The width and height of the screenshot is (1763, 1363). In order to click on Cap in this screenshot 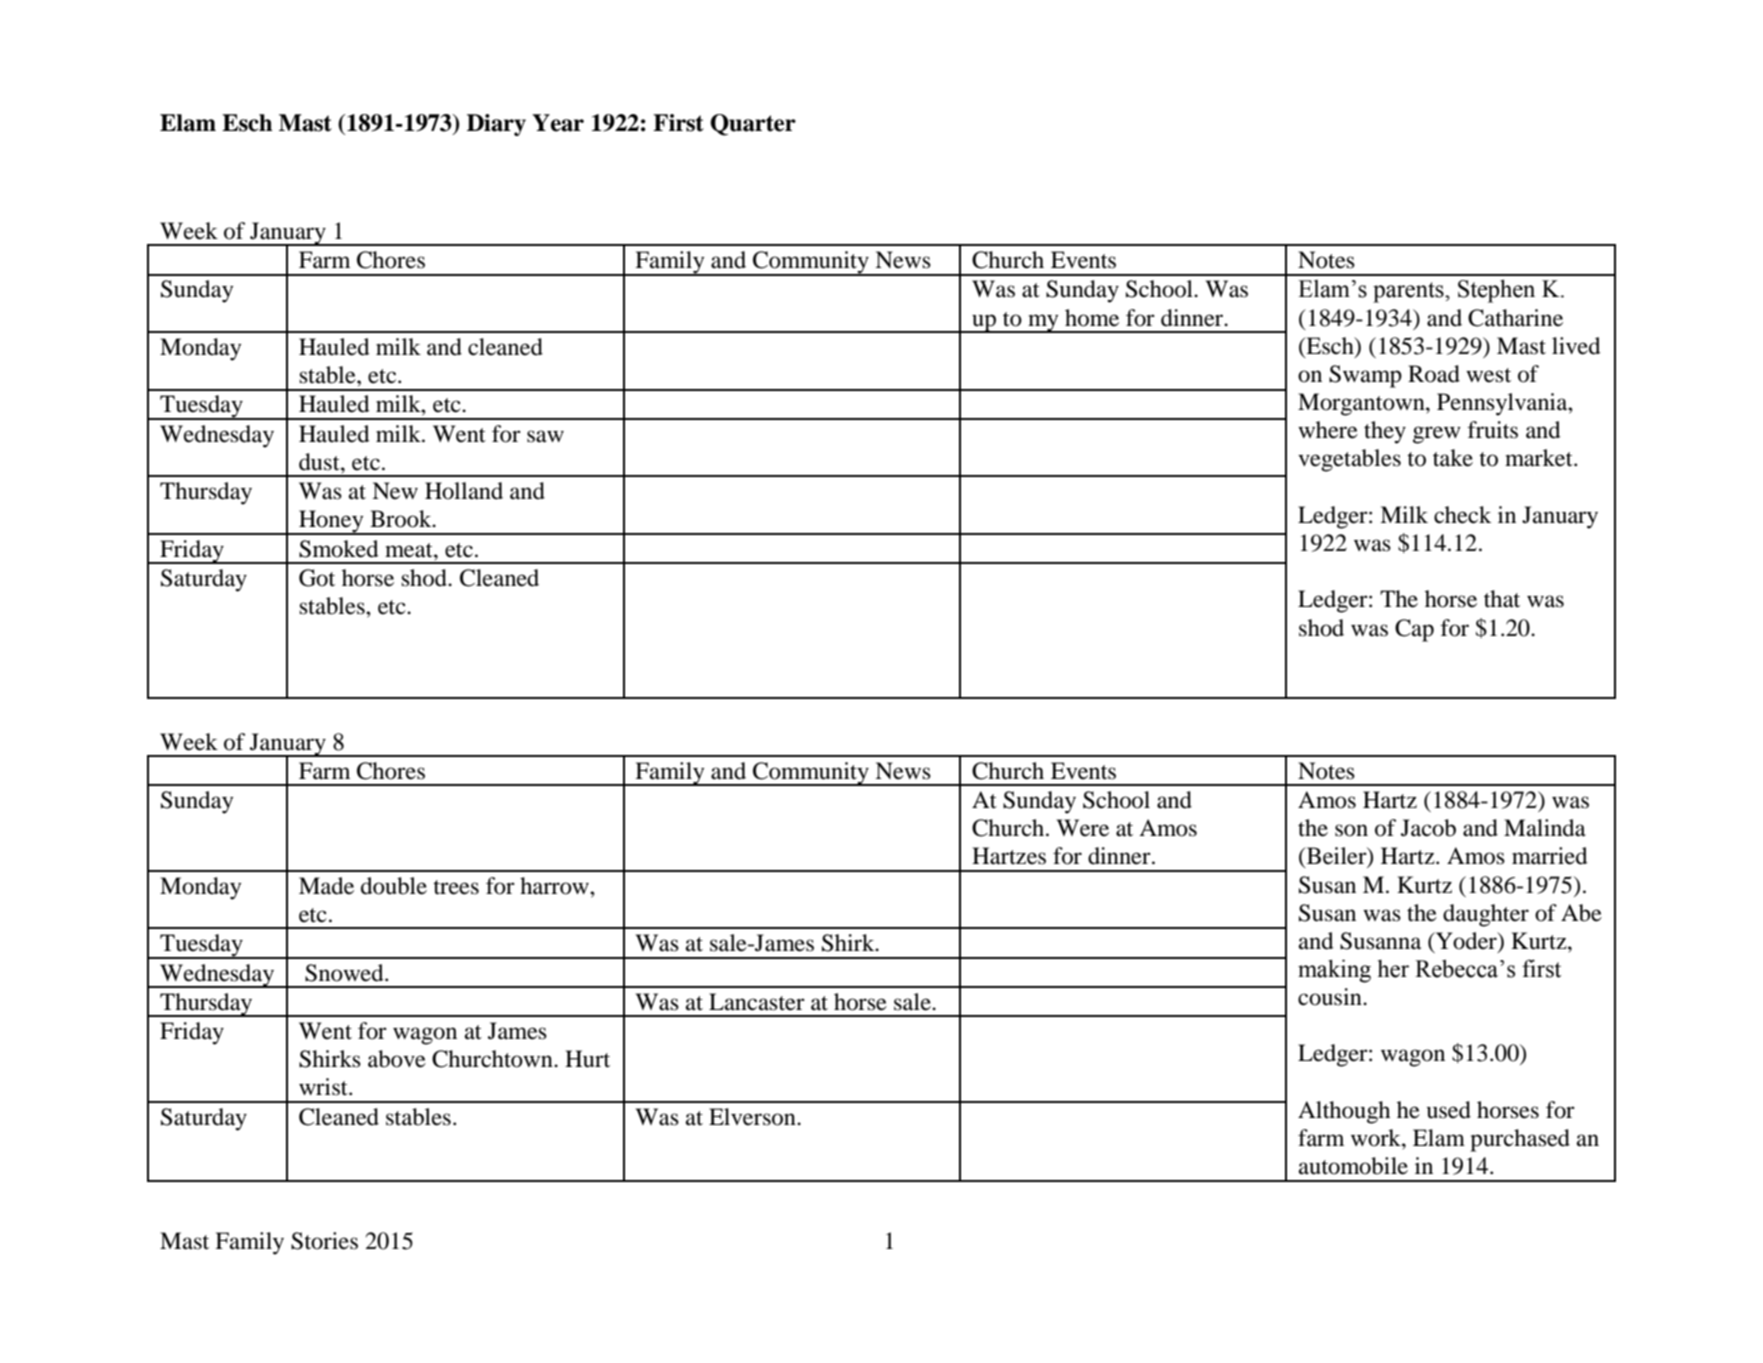, I will do `click(1414, 630)`.
